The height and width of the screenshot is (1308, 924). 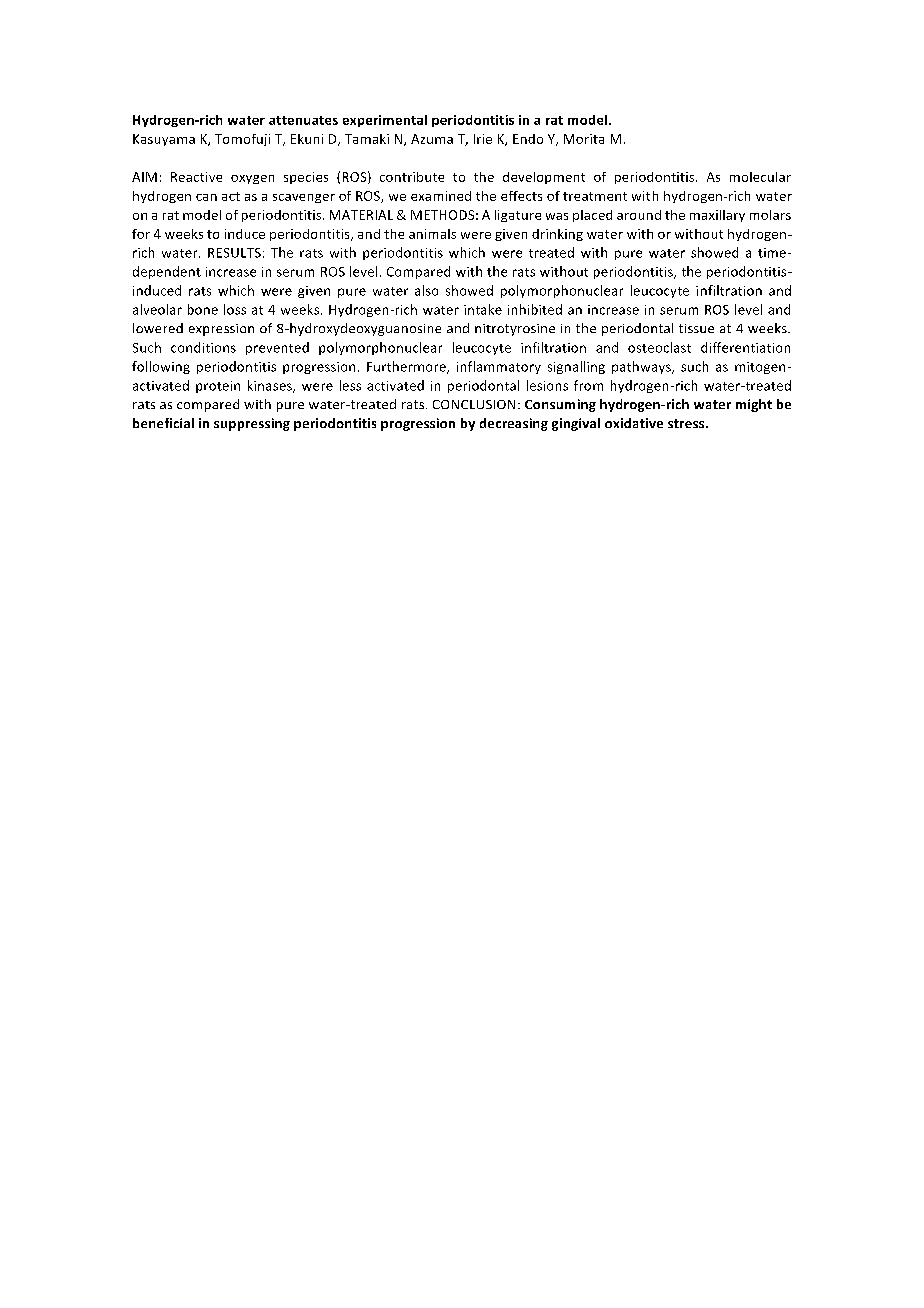 I want to click on attenuates, so click(x=303, y=120).
